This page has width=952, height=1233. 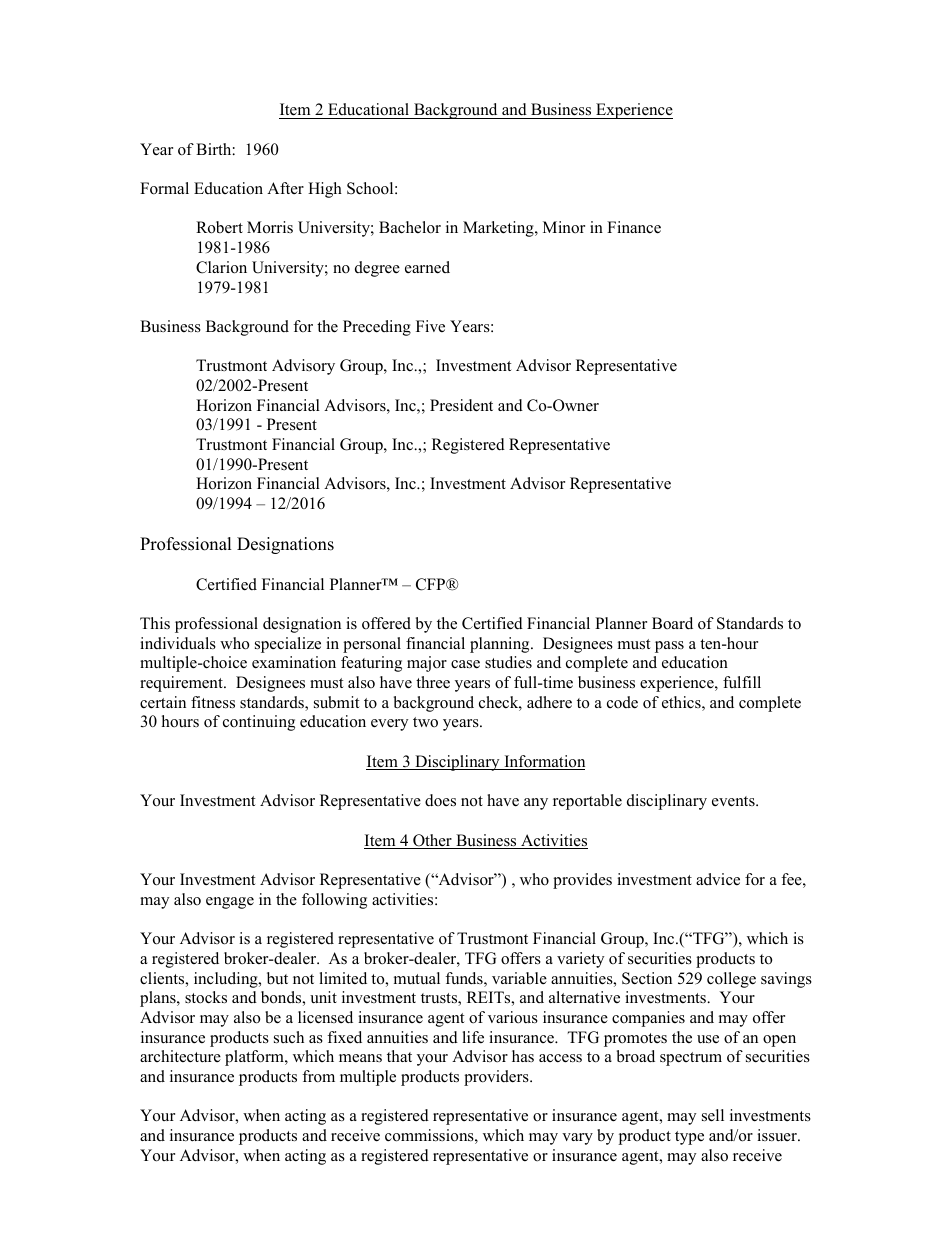 What do you see at coordinates (634, 227) in the page?
I see `Finance` at bounding box center [634, 227].
